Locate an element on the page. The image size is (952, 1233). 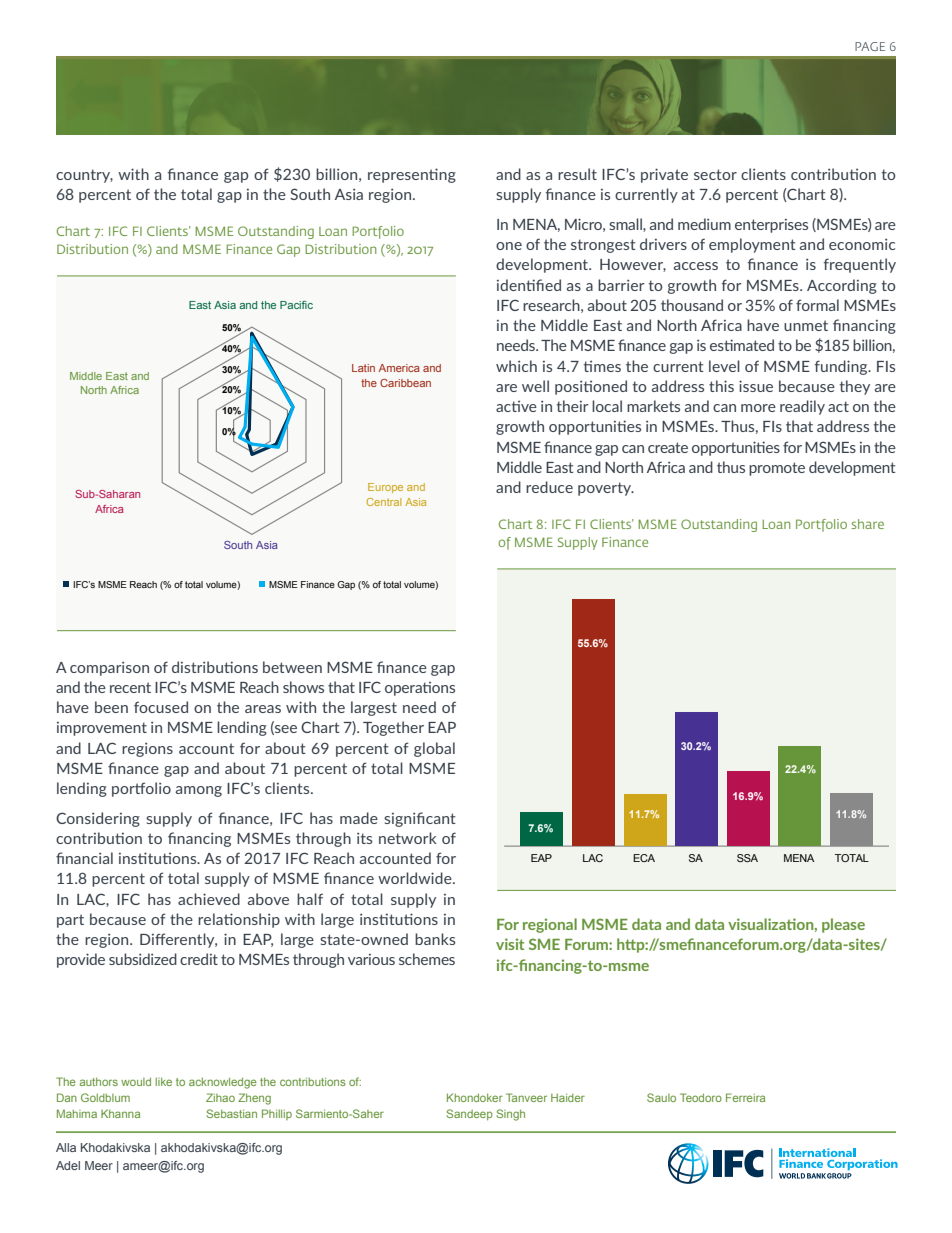
PAGE is located at coordinates (870, 46).
